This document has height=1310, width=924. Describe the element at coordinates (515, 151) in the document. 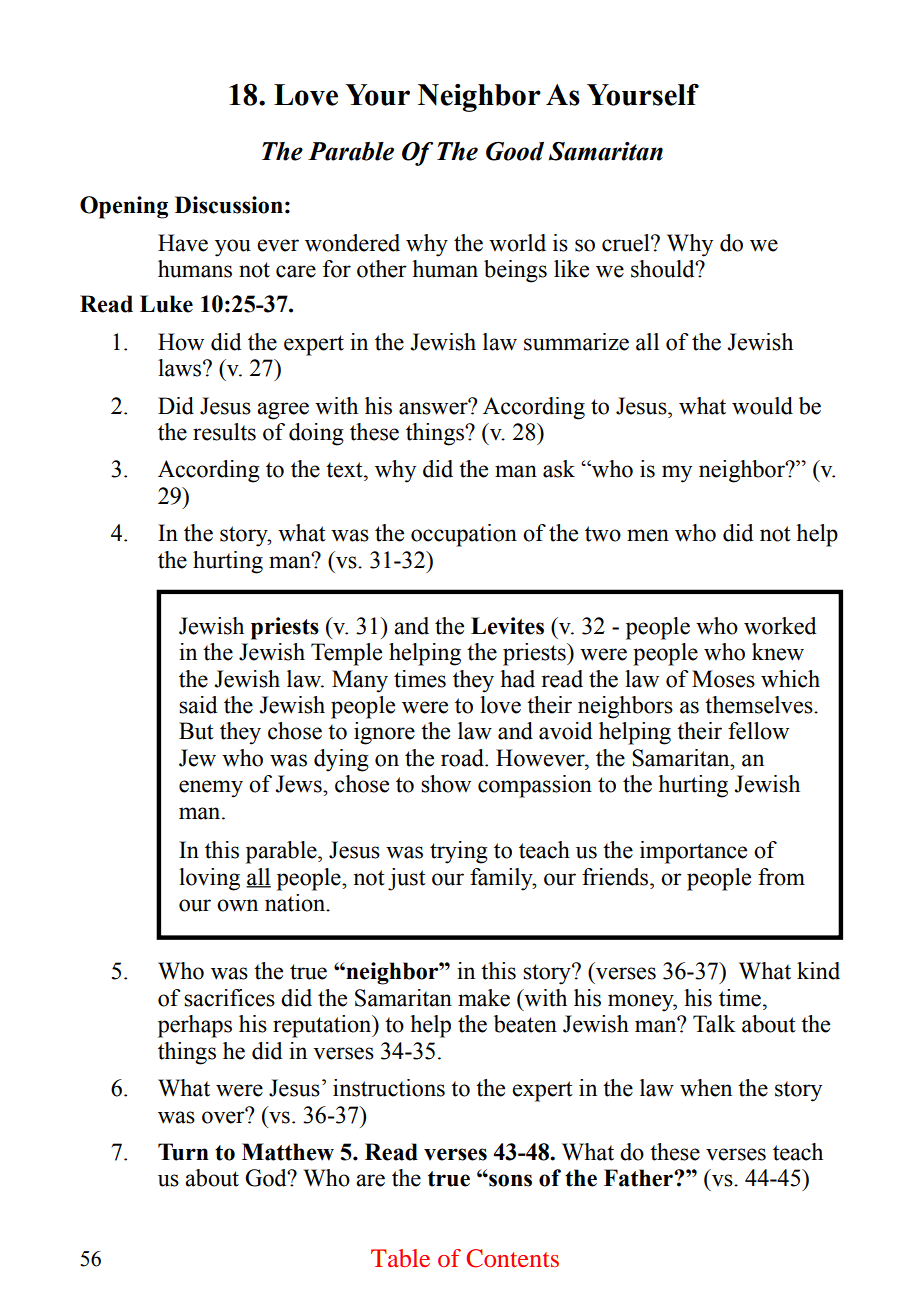

I see `Good` at that location.
